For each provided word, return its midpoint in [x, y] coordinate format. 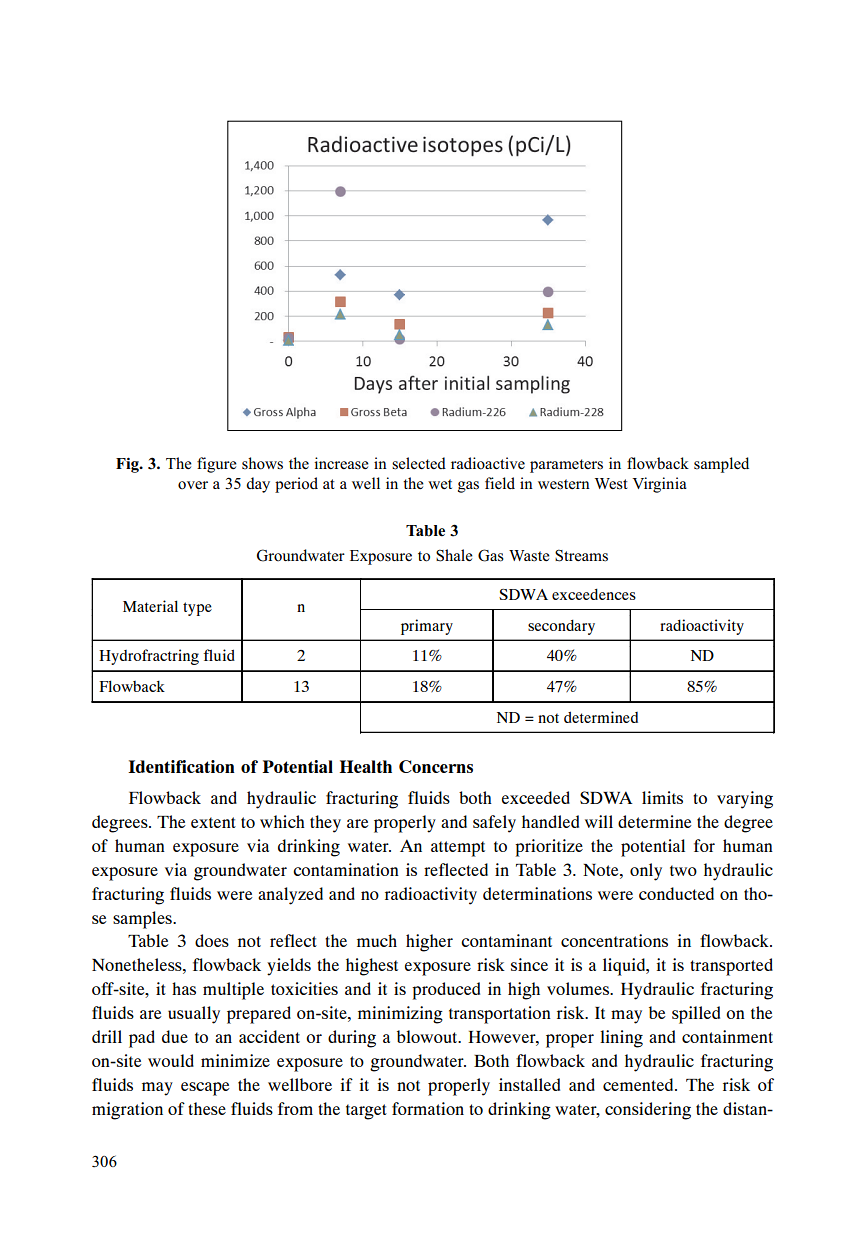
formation [428, 1108]
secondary [561, 627]
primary [427, 627]
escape [205, 1089]
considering [648, 1111]
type [197, 609]
